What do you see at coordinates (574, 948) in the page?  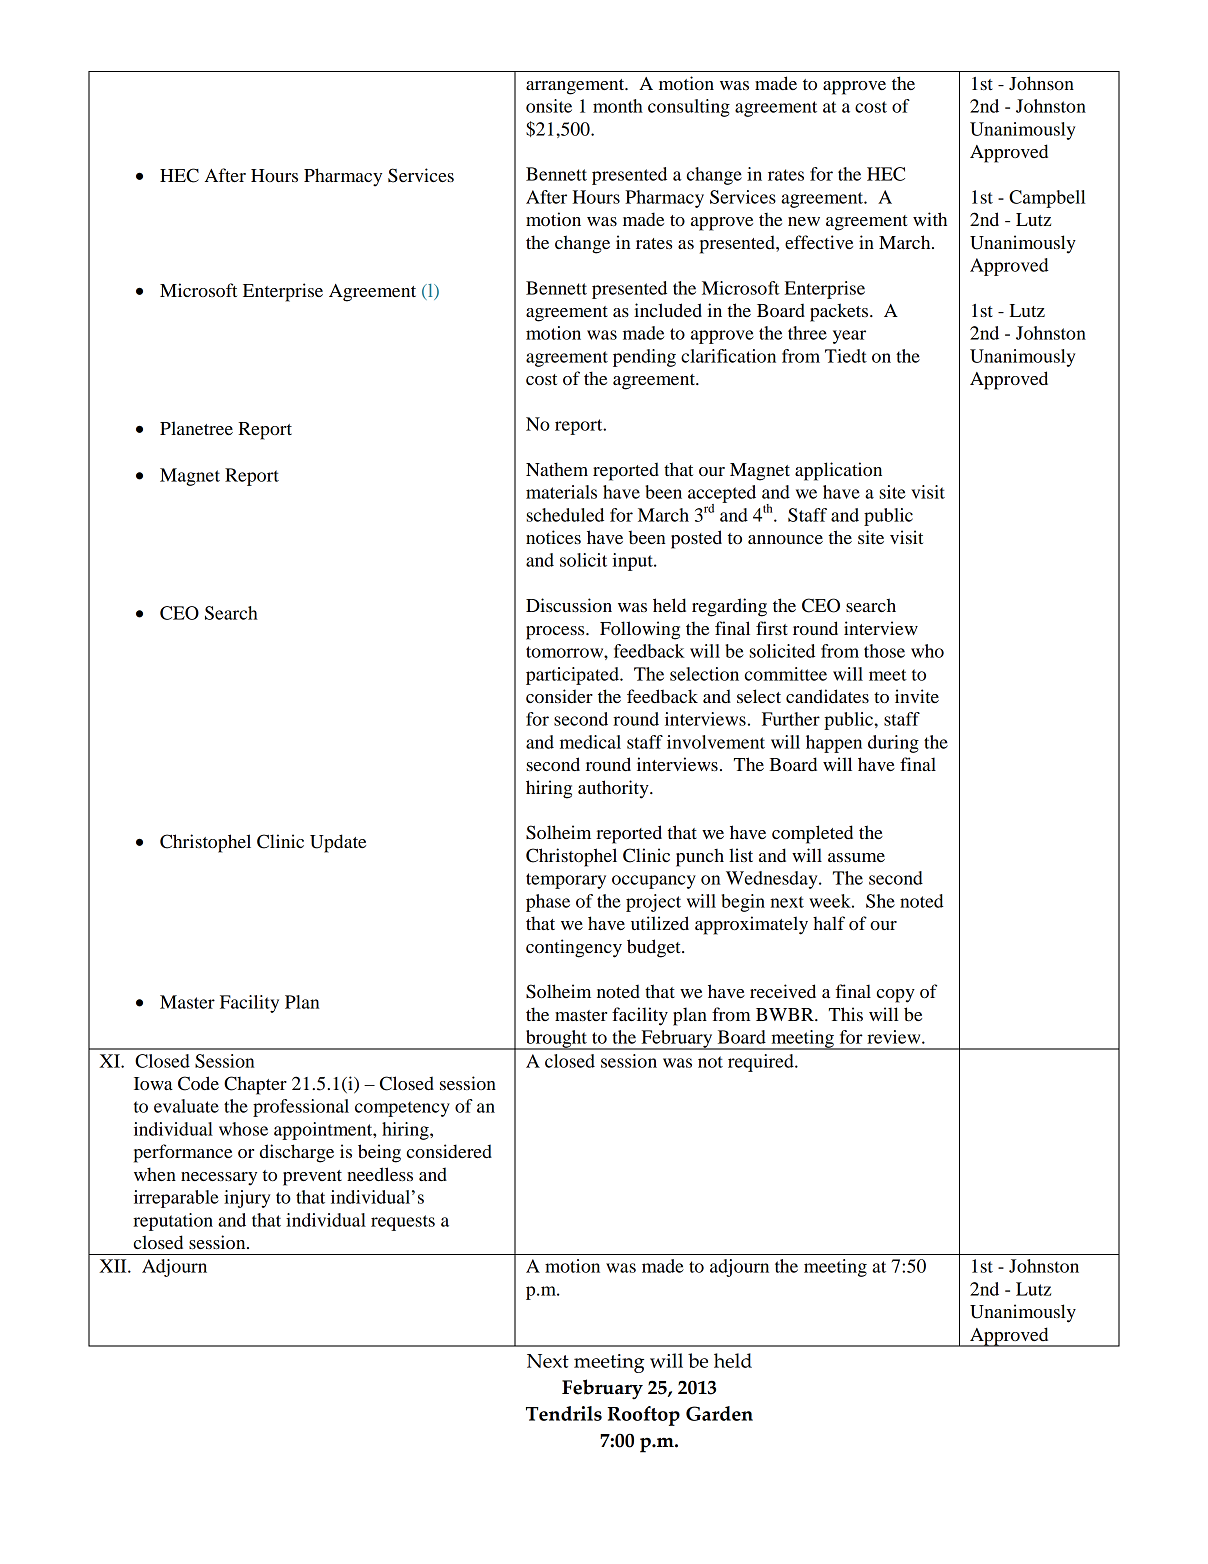 I see `contingency` at bounding box center [574, 948].
